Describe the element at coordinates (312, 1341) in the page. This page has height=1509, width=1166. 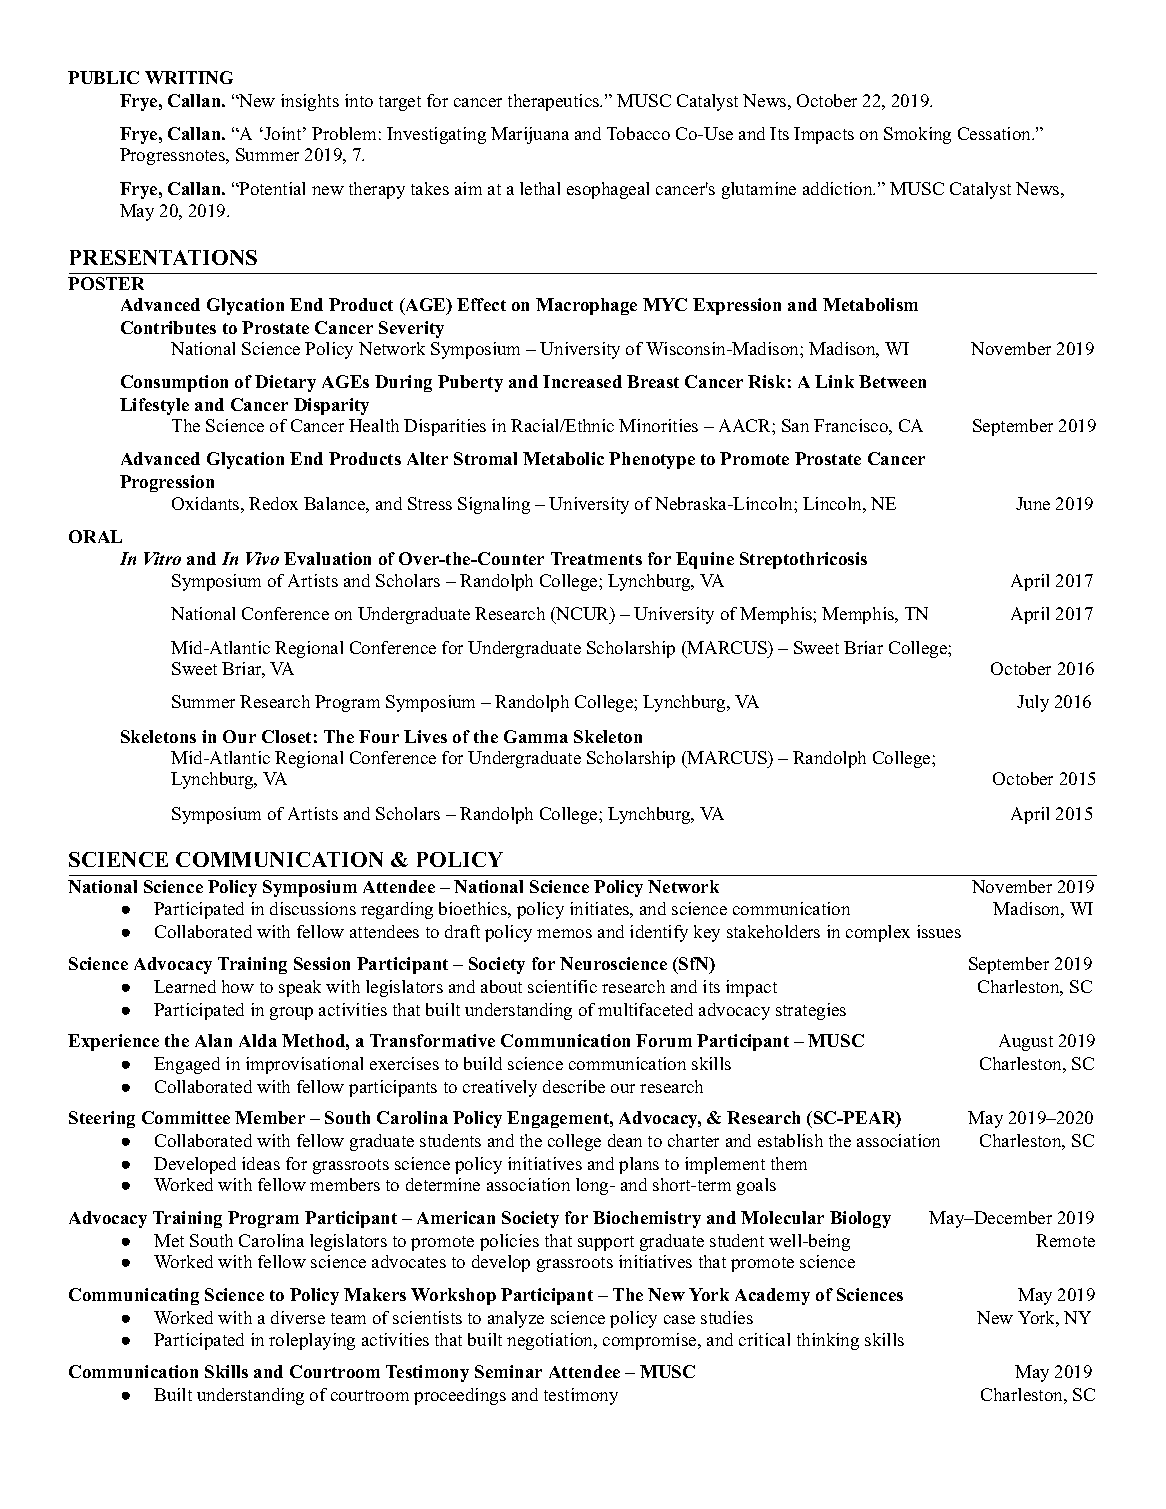
I see `roleplaying` at that location.
